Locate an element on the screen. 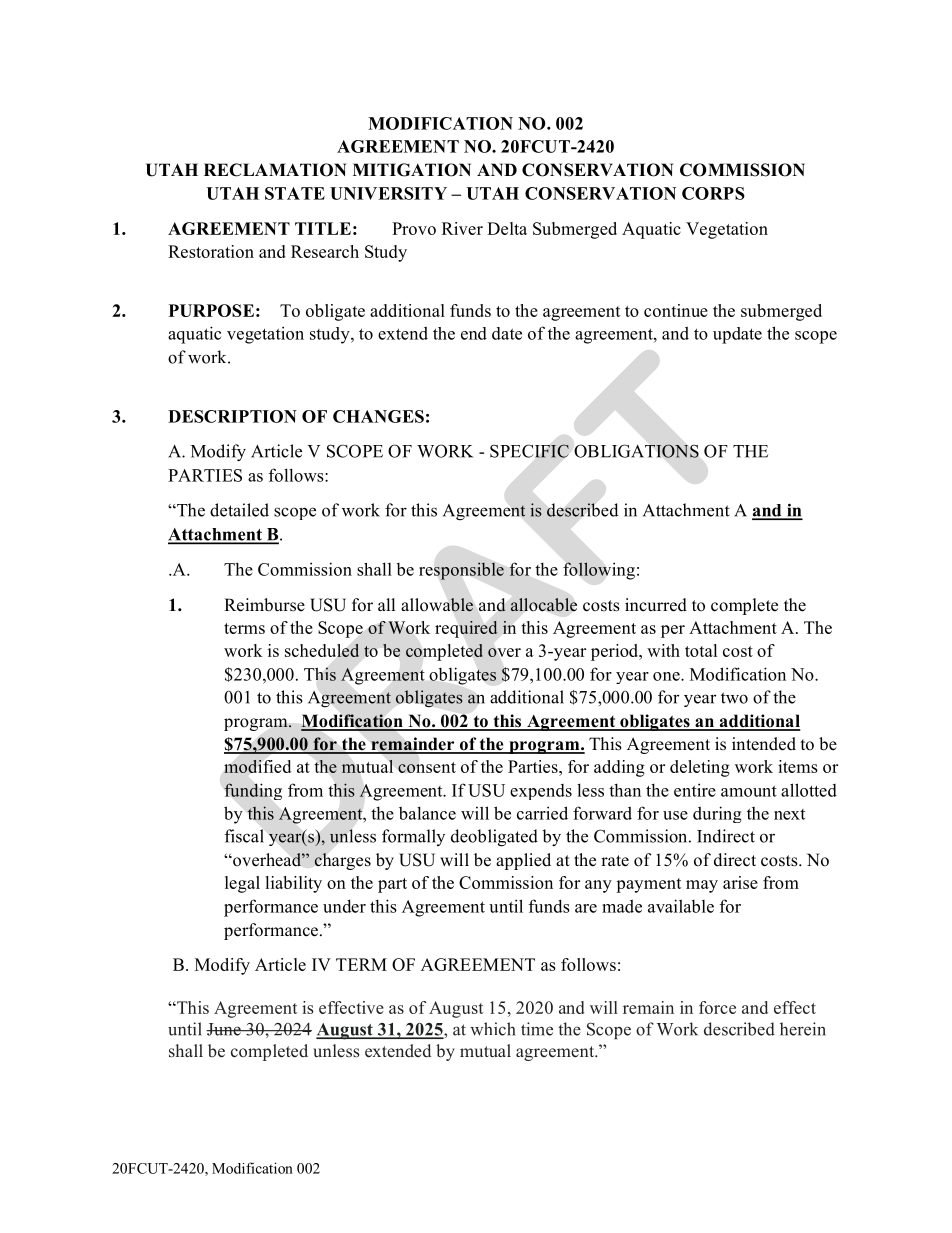 The width and height of the screenshot is (952, 1233). OBLIGATIONS is located at coordinates (636, 451).
